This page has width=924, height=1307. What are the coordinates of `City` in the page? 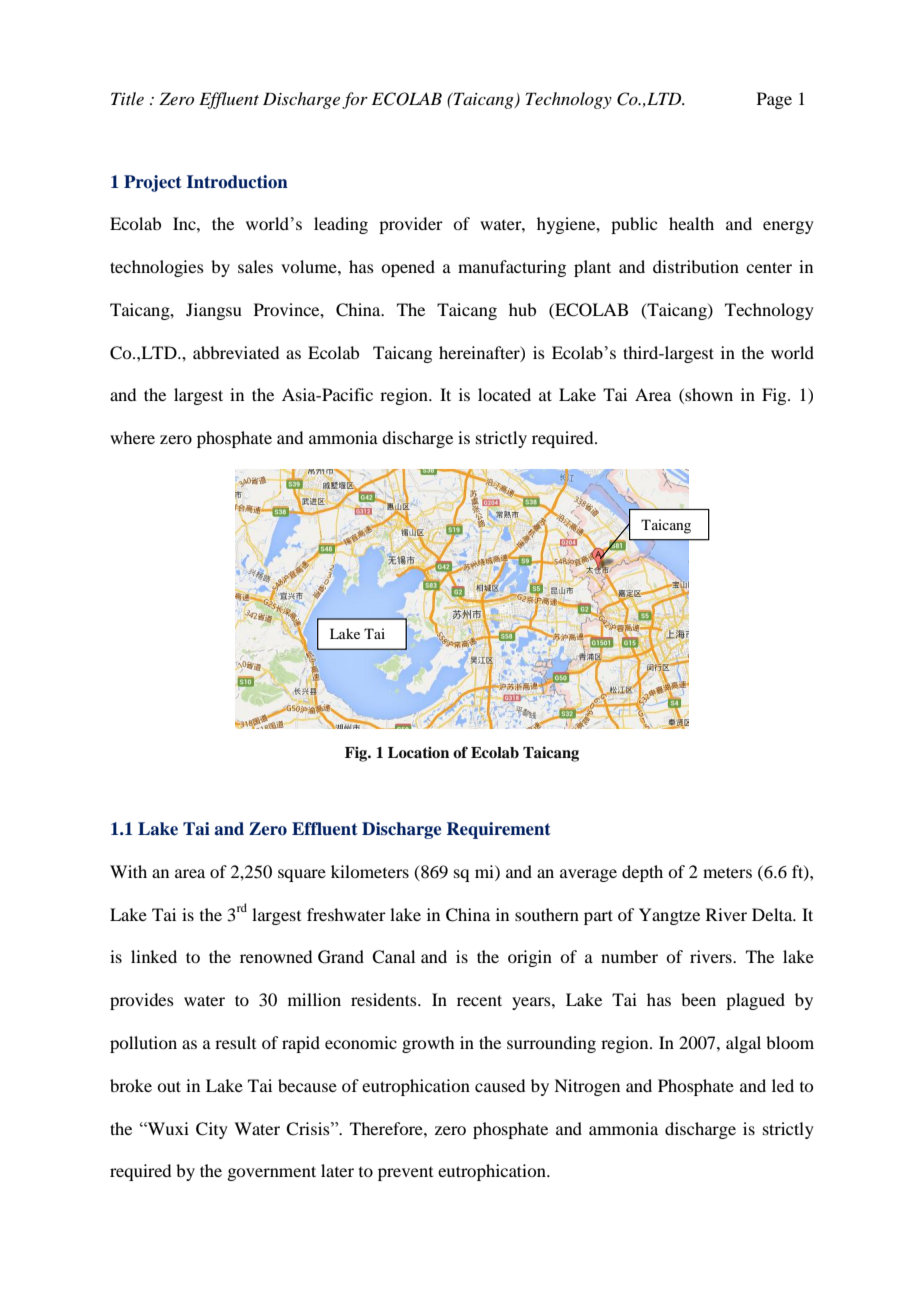 It's located at (212, 1130).
